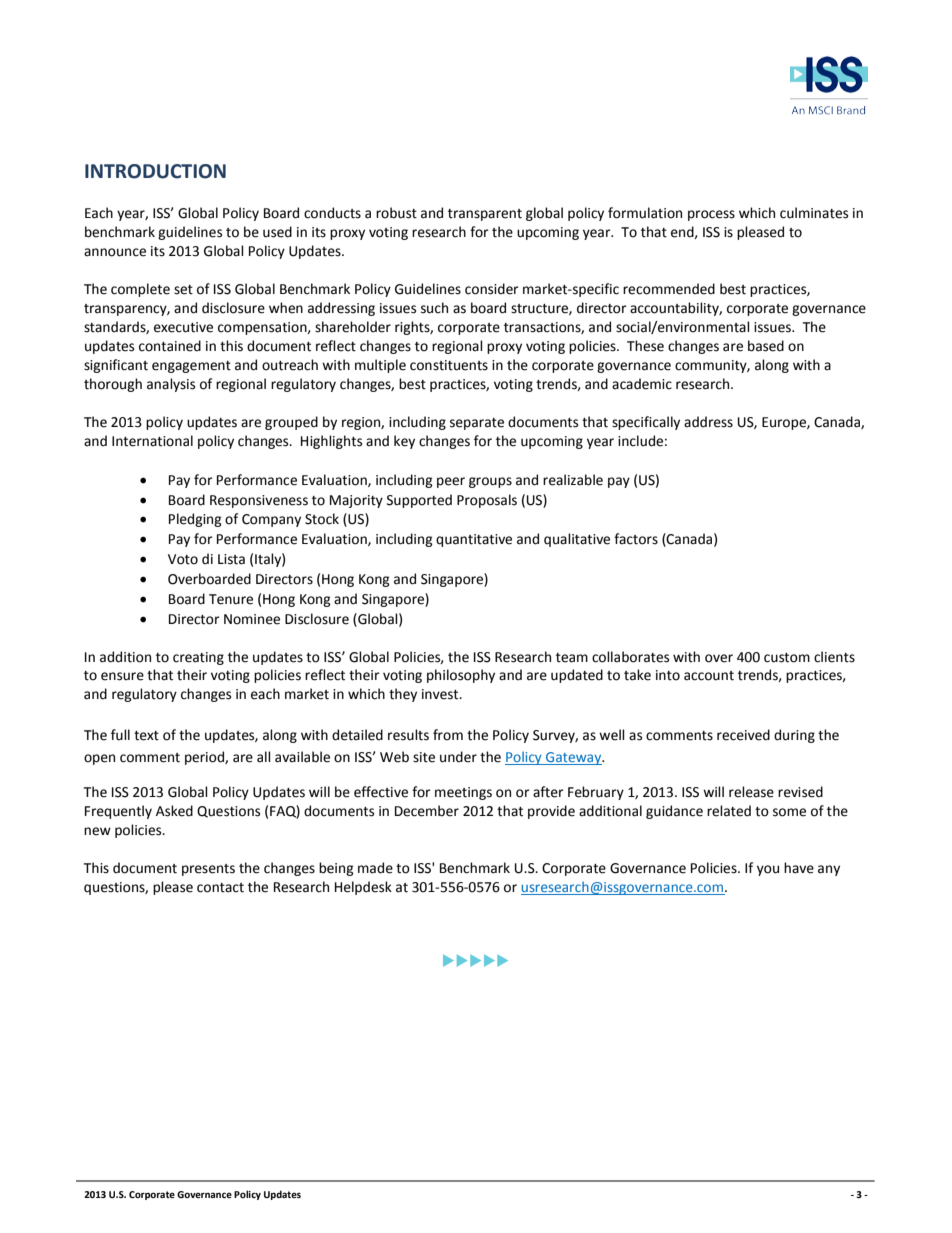 This screenshot has width=952, height=1233. What do you see at coordinates (155, 171) in the screenshot?
I see `INTRODUCTION` at bounding box center [155, 171].
